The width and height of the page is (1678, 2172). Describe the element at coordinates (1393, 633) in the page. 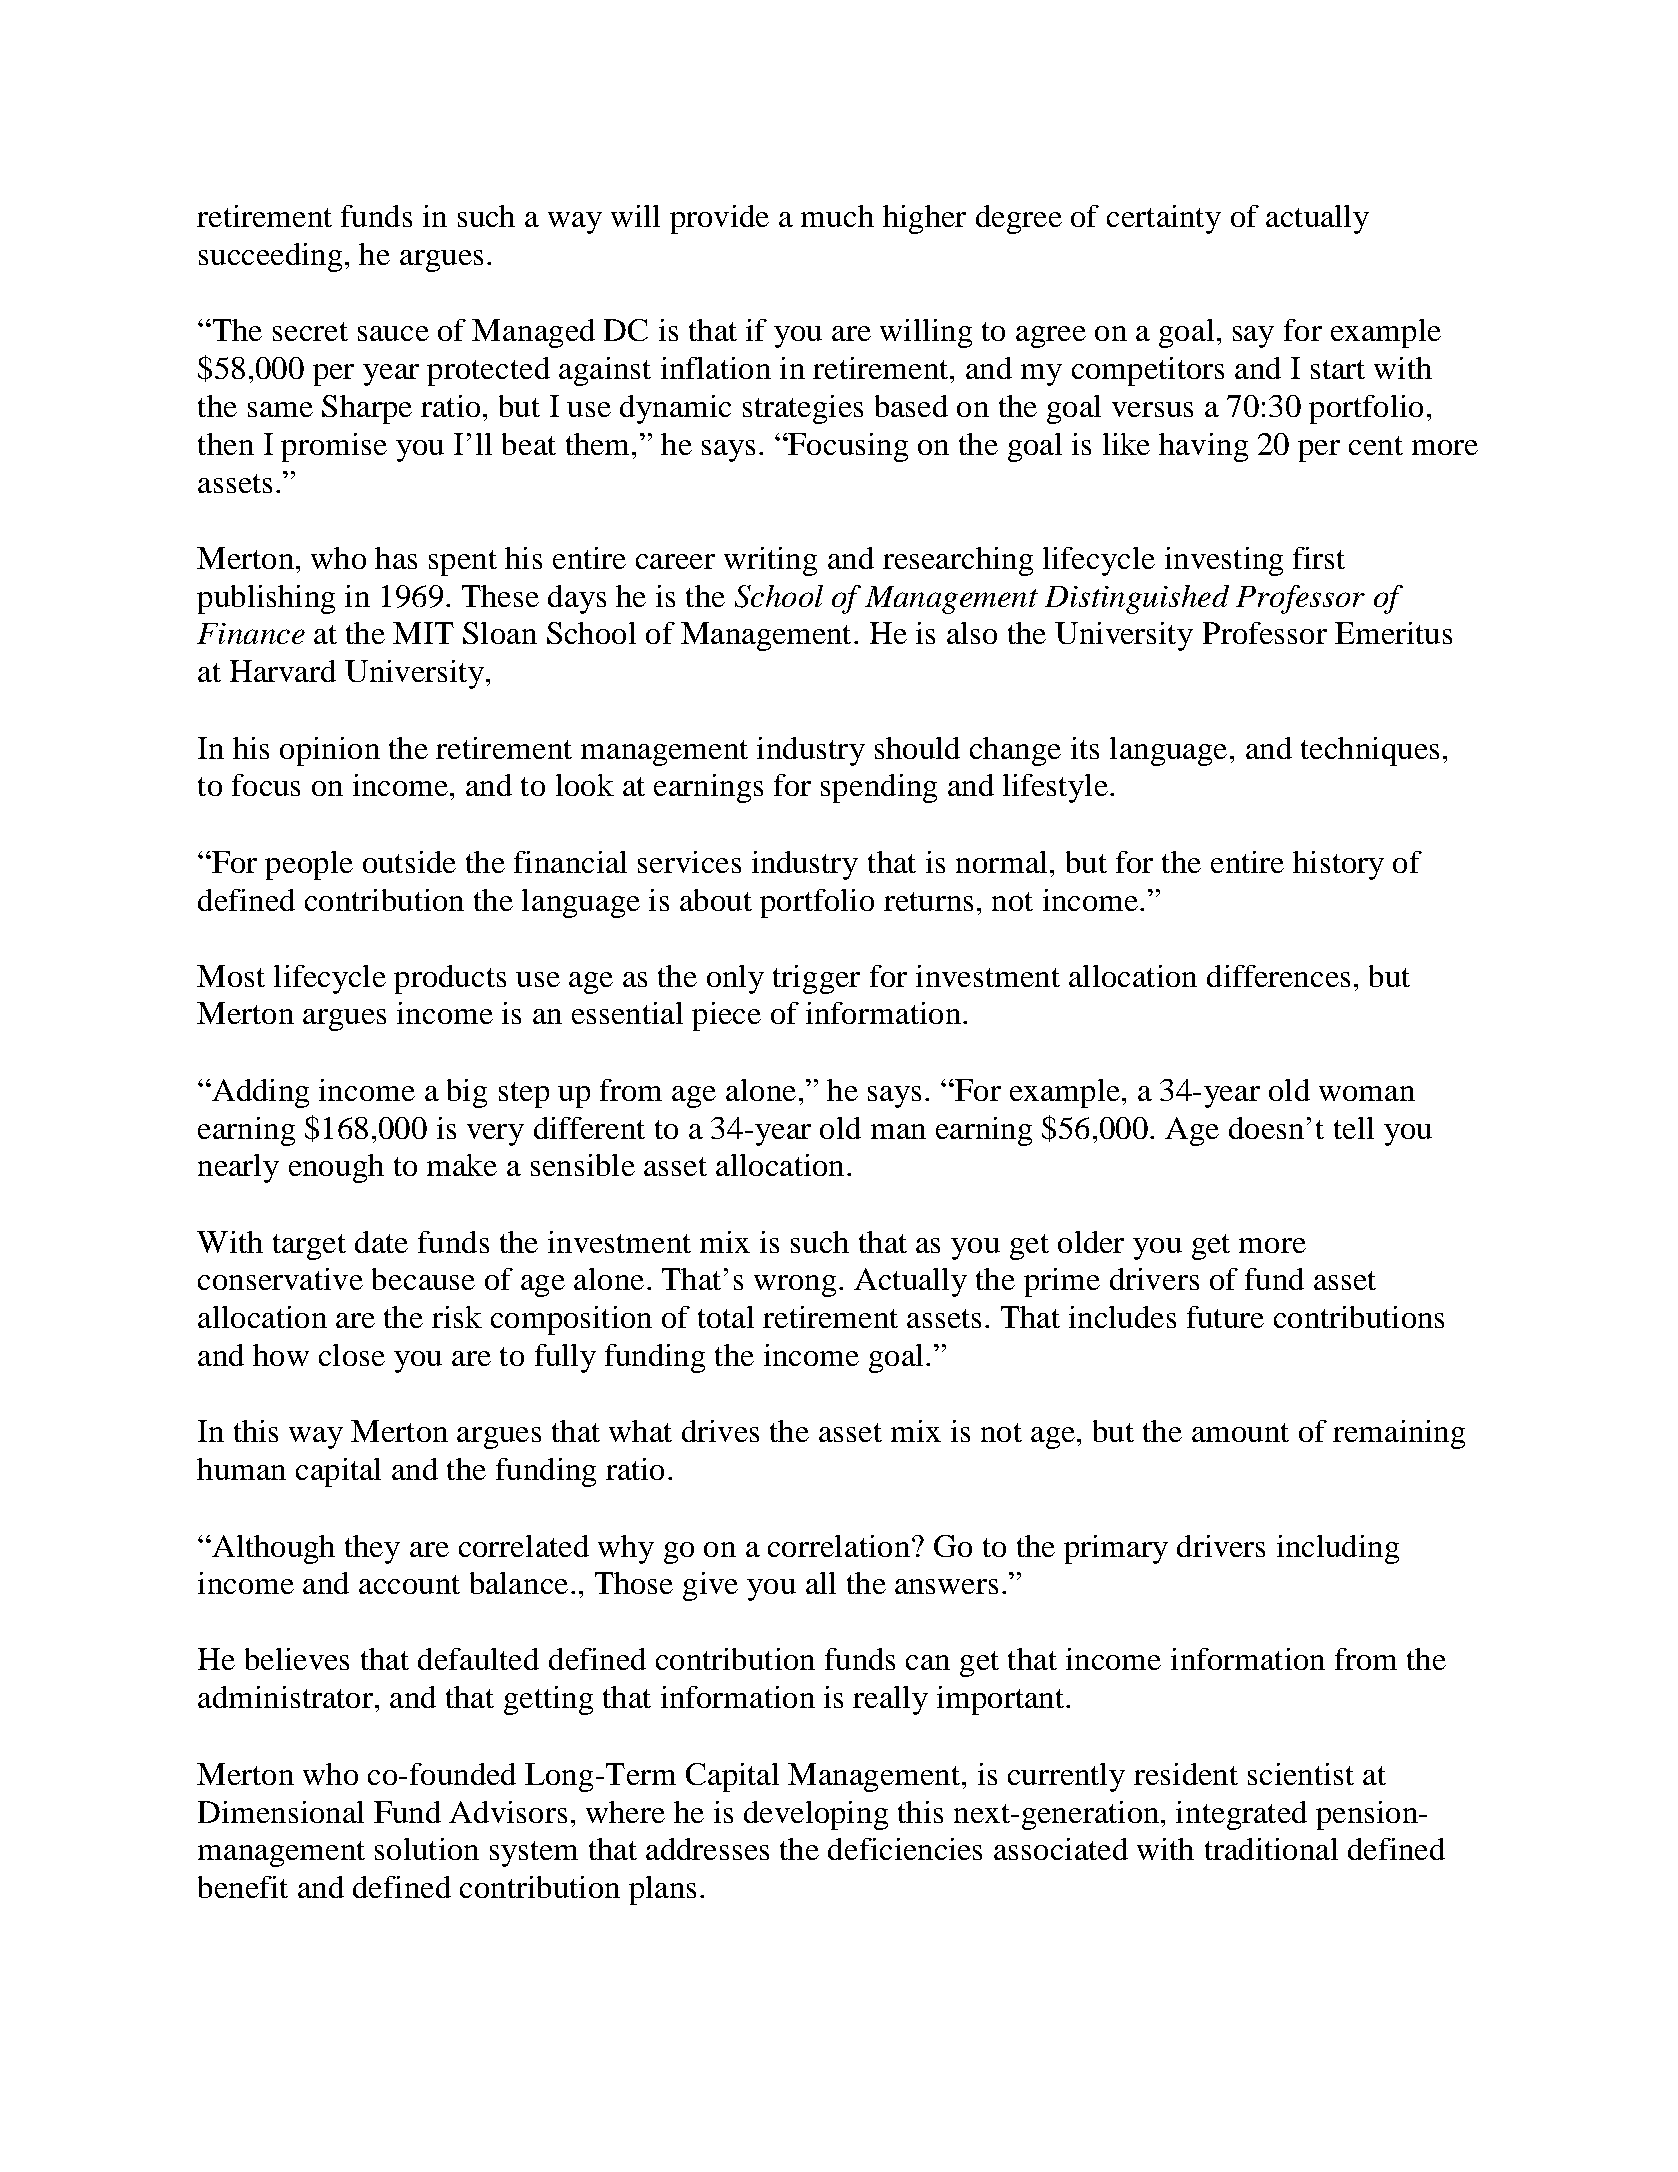

I see `Emeritus` at that location.
